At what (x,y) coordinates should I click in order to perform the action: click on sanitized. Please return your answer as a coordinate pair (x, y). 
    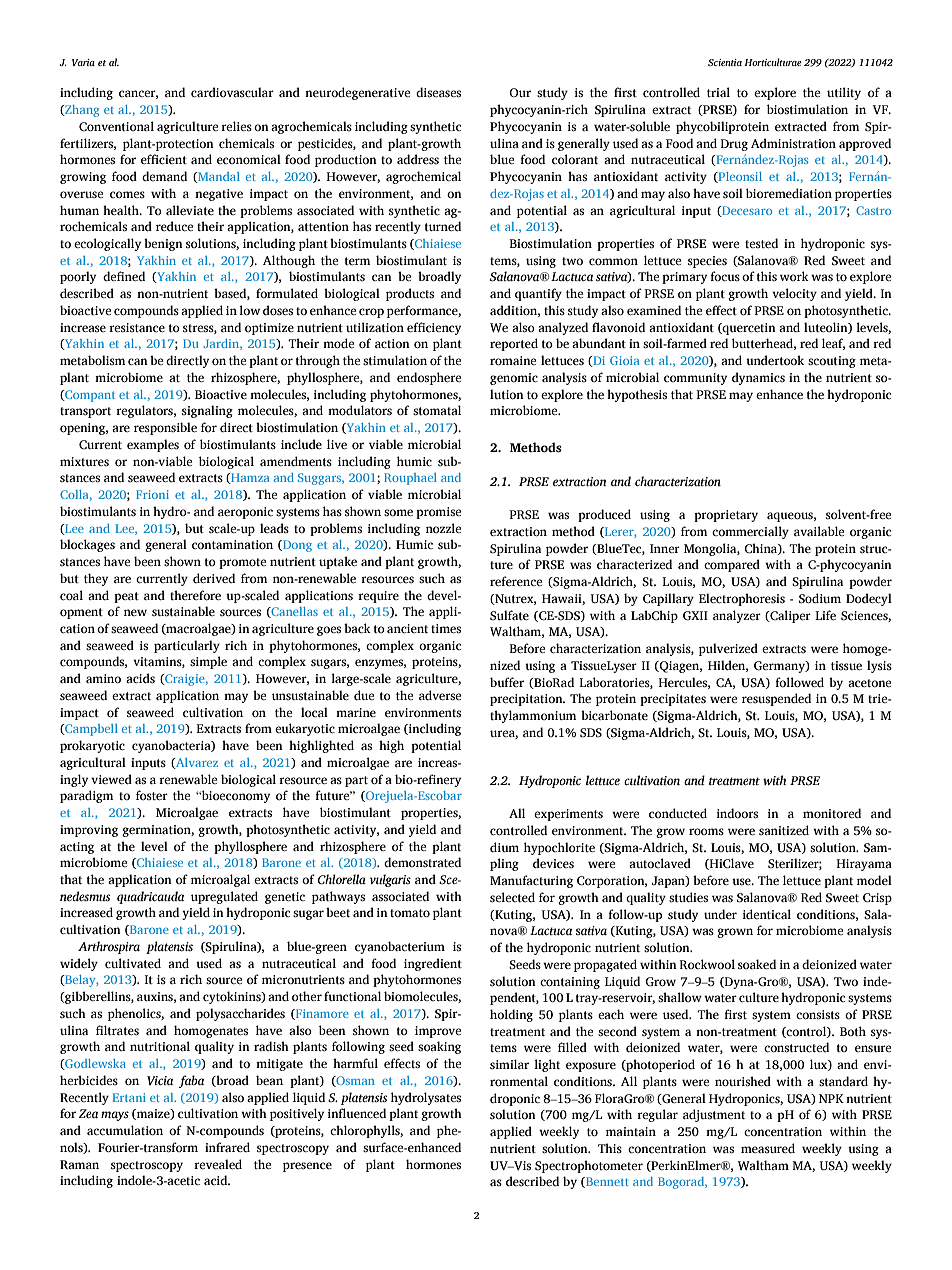
    Looking at the image, I should click on (784, 830).
